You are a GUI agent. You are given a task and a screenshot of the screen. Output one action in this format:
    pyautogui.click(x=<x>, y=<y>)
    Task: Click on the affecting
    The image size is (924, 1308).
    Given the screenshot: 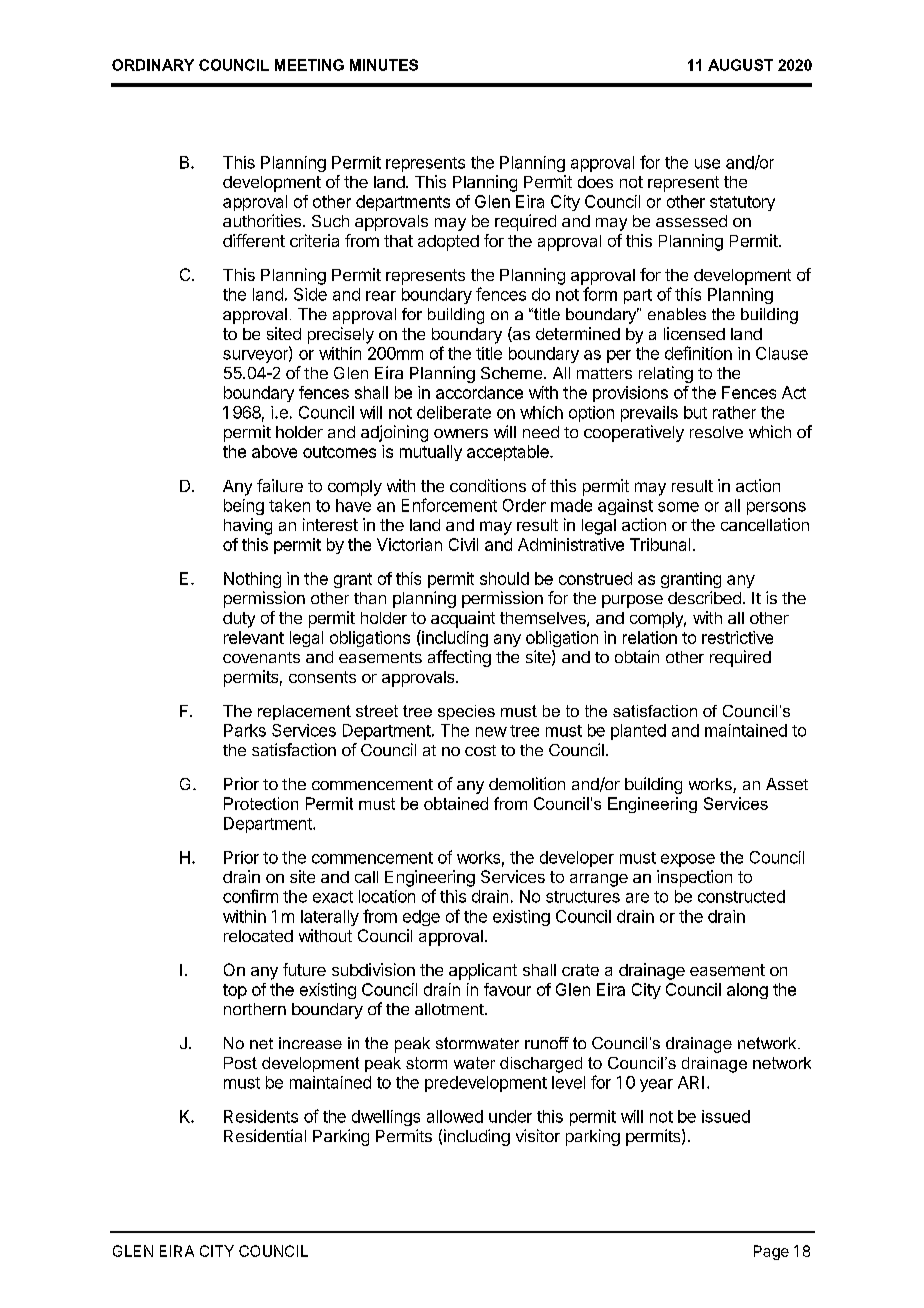 What is the action you would take?
    pyautogui.click(x=459, y=658)
